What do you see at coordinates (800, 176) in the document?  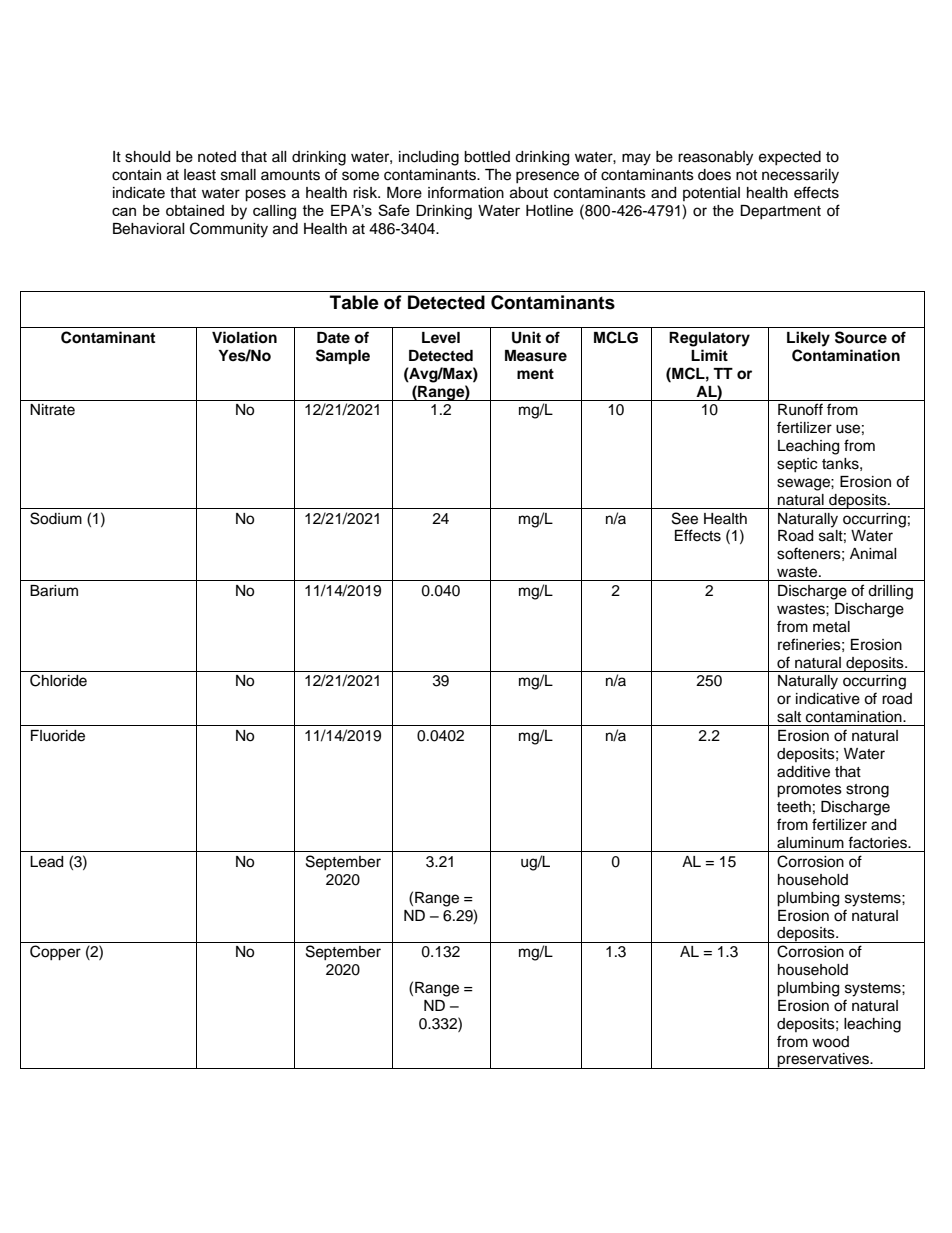 I see `necessarily` at bounding box center [800, 176].
